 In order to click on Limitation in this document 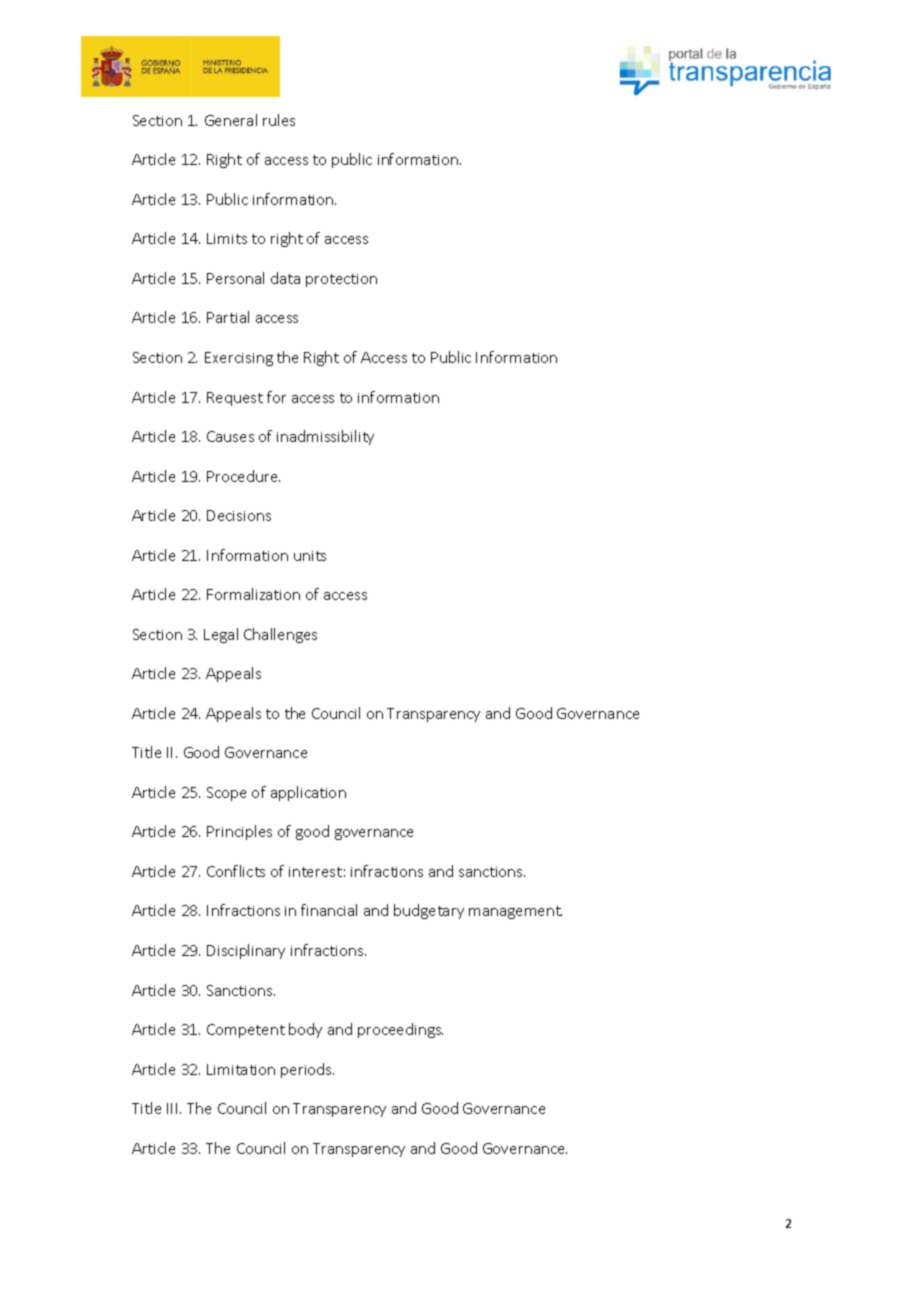, I will do `click(241, 1069)`.
